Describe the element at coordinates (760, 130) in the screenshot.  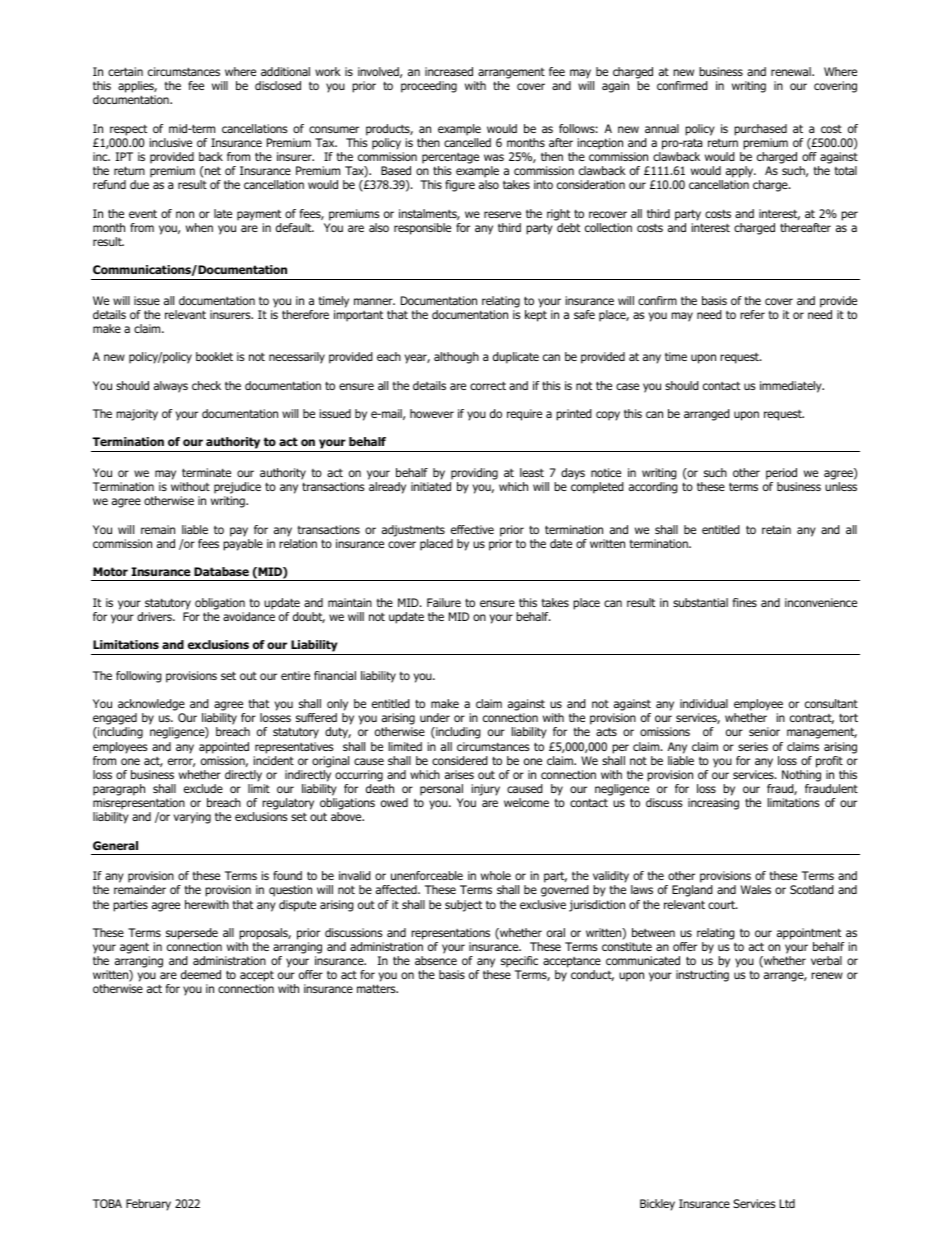
I see `purchased` at that location.
